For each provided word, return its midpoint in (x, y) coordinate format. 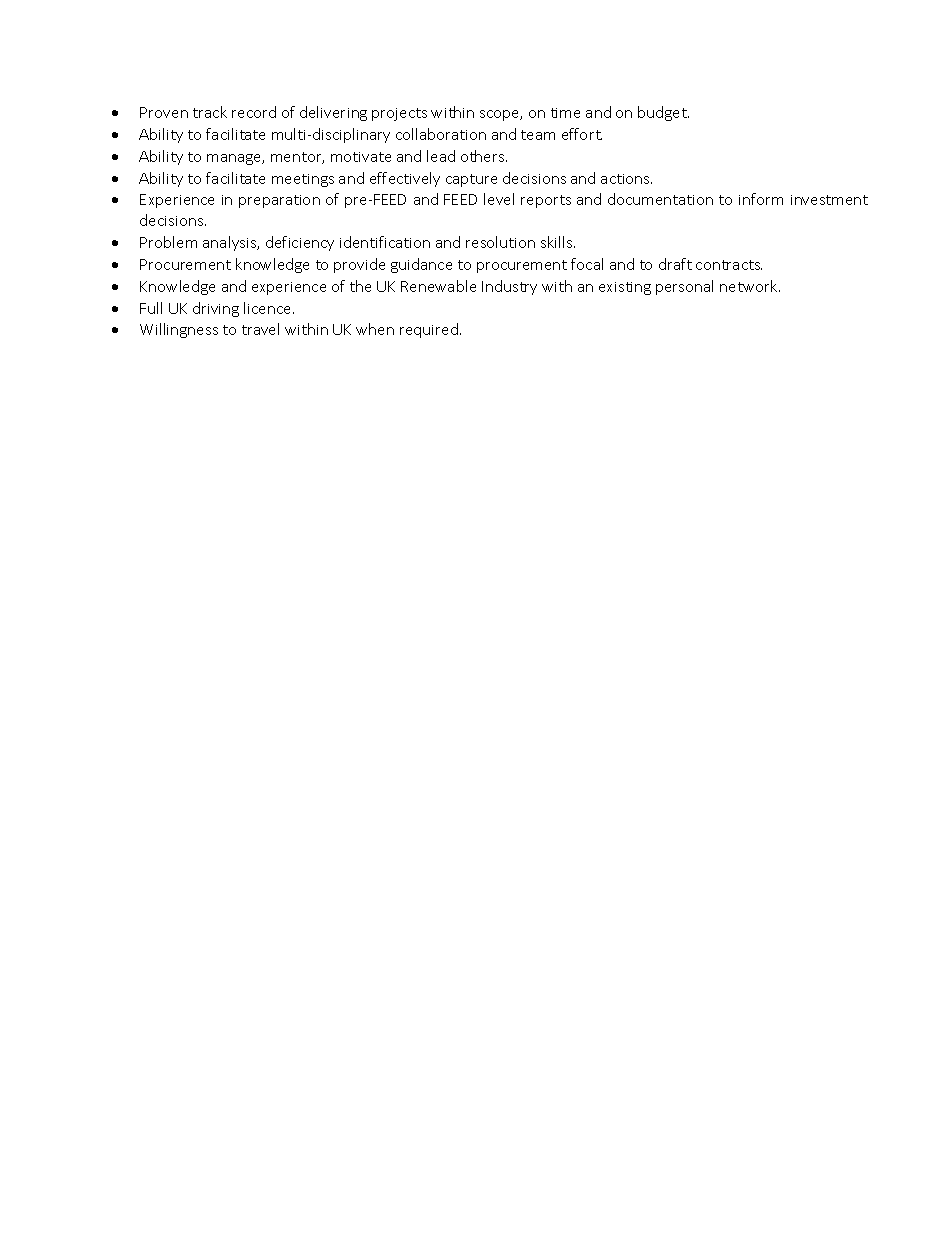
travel (260, 329)
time (565, 113)
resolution (500, 242)
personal (684, 287)
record (254, 112)
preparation (279, 201)
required (429, 330)
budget (663, 113)
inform (761, 199)
